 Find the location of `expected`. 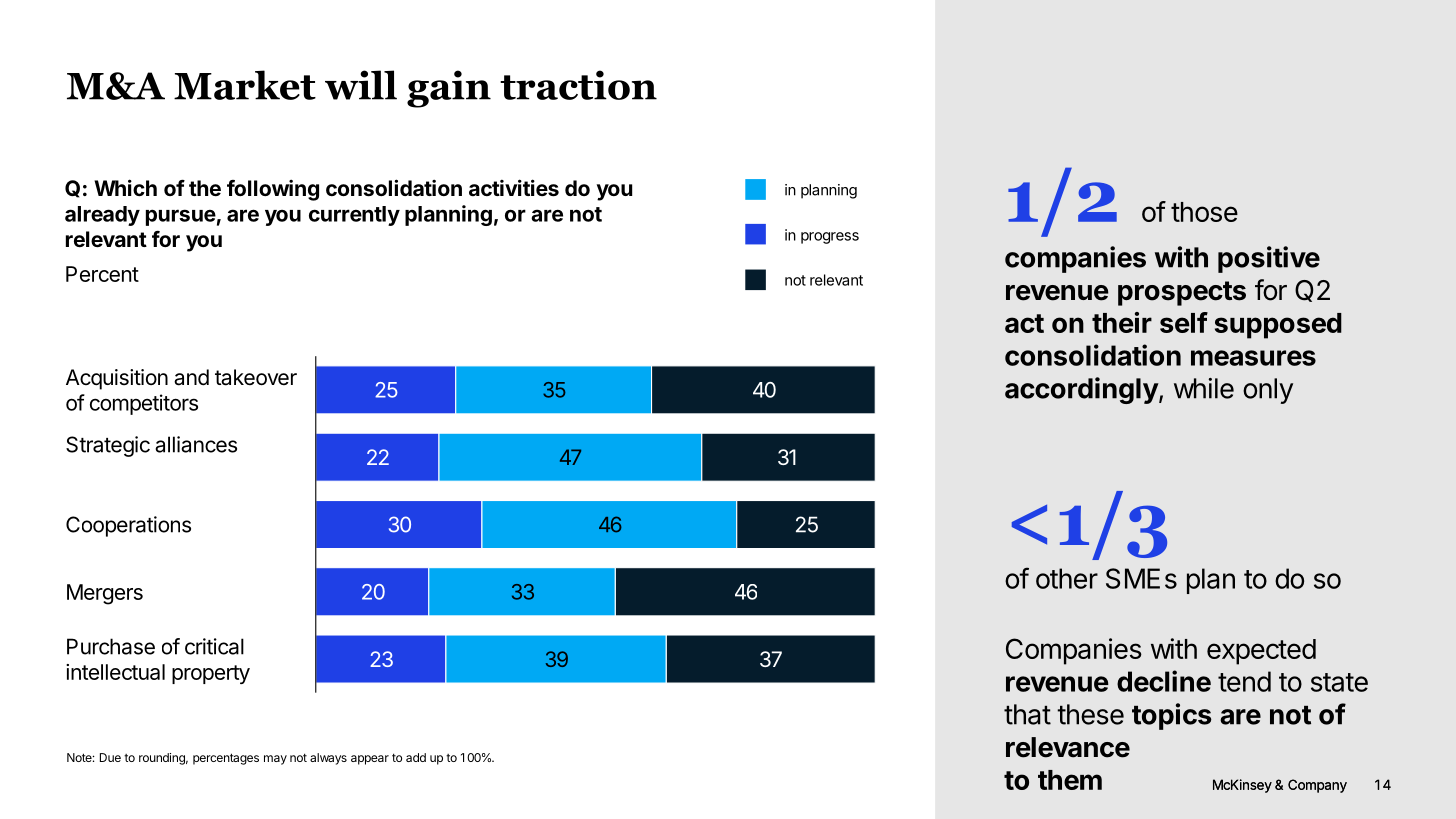

expected is located at coordinates (1261, 652).
